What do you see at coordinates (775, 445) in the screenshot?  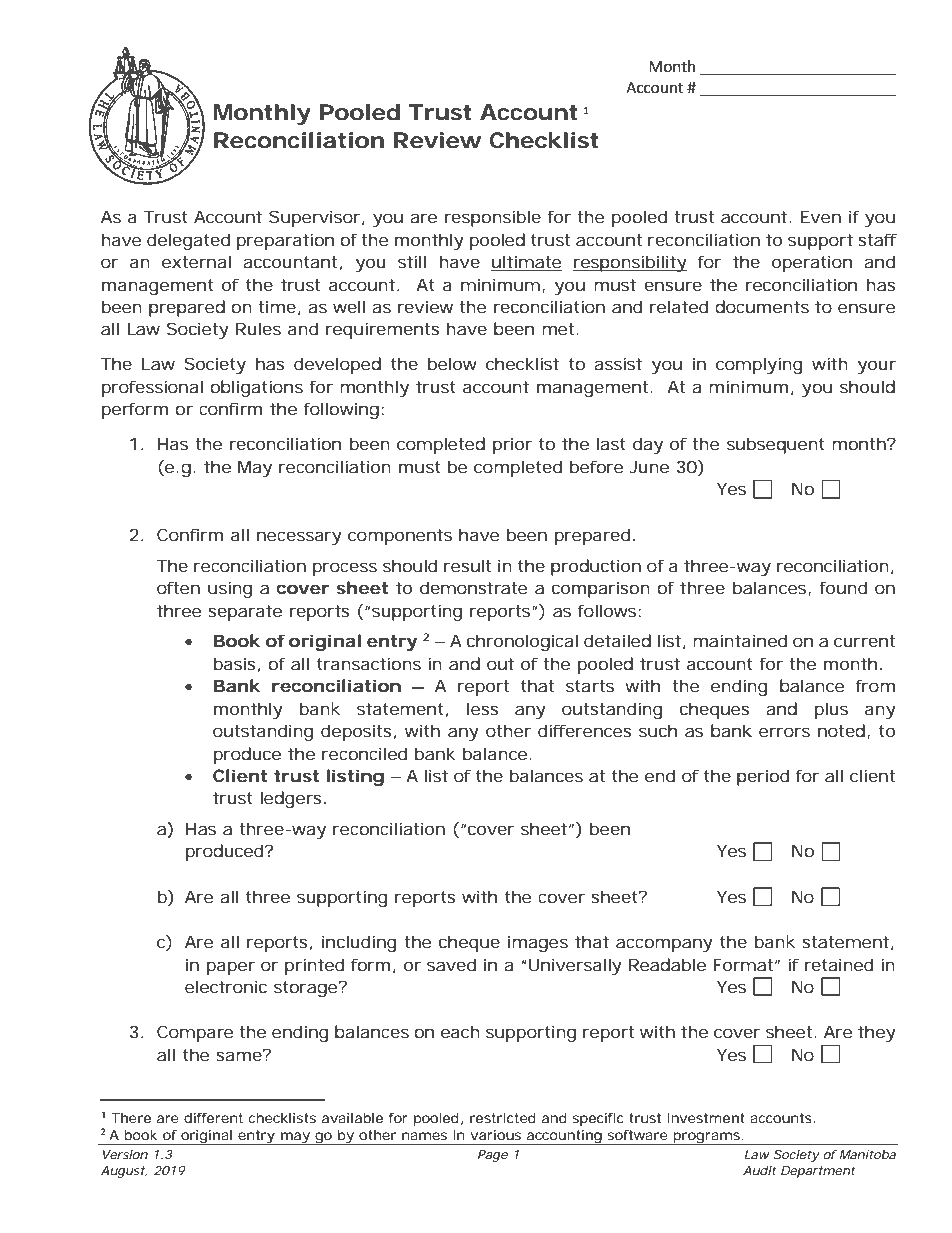 I see `subsequent` at bounding box center [775, 445].
